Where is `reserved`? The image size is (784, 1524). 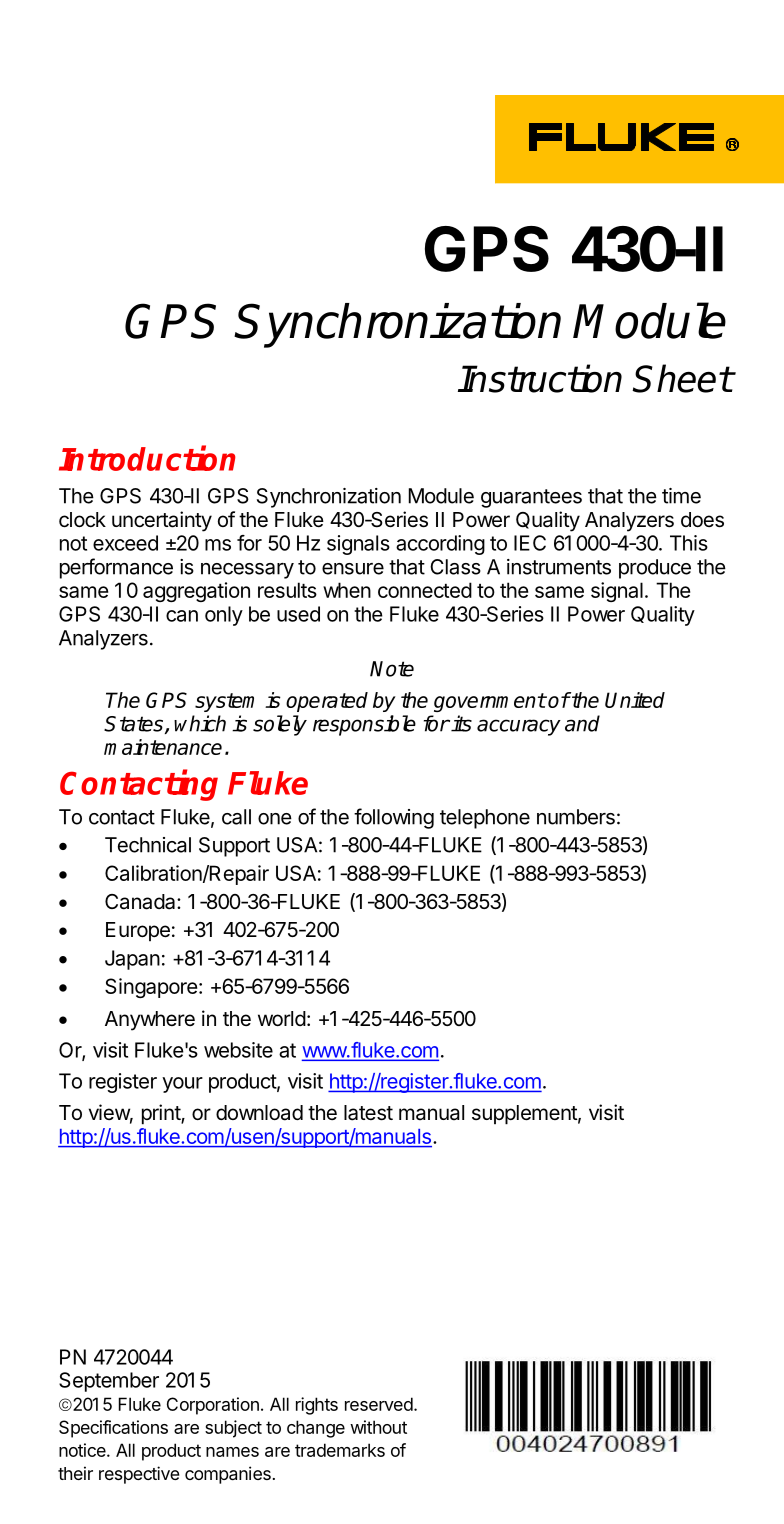 reserved is located at coordinates (379, 1404).
